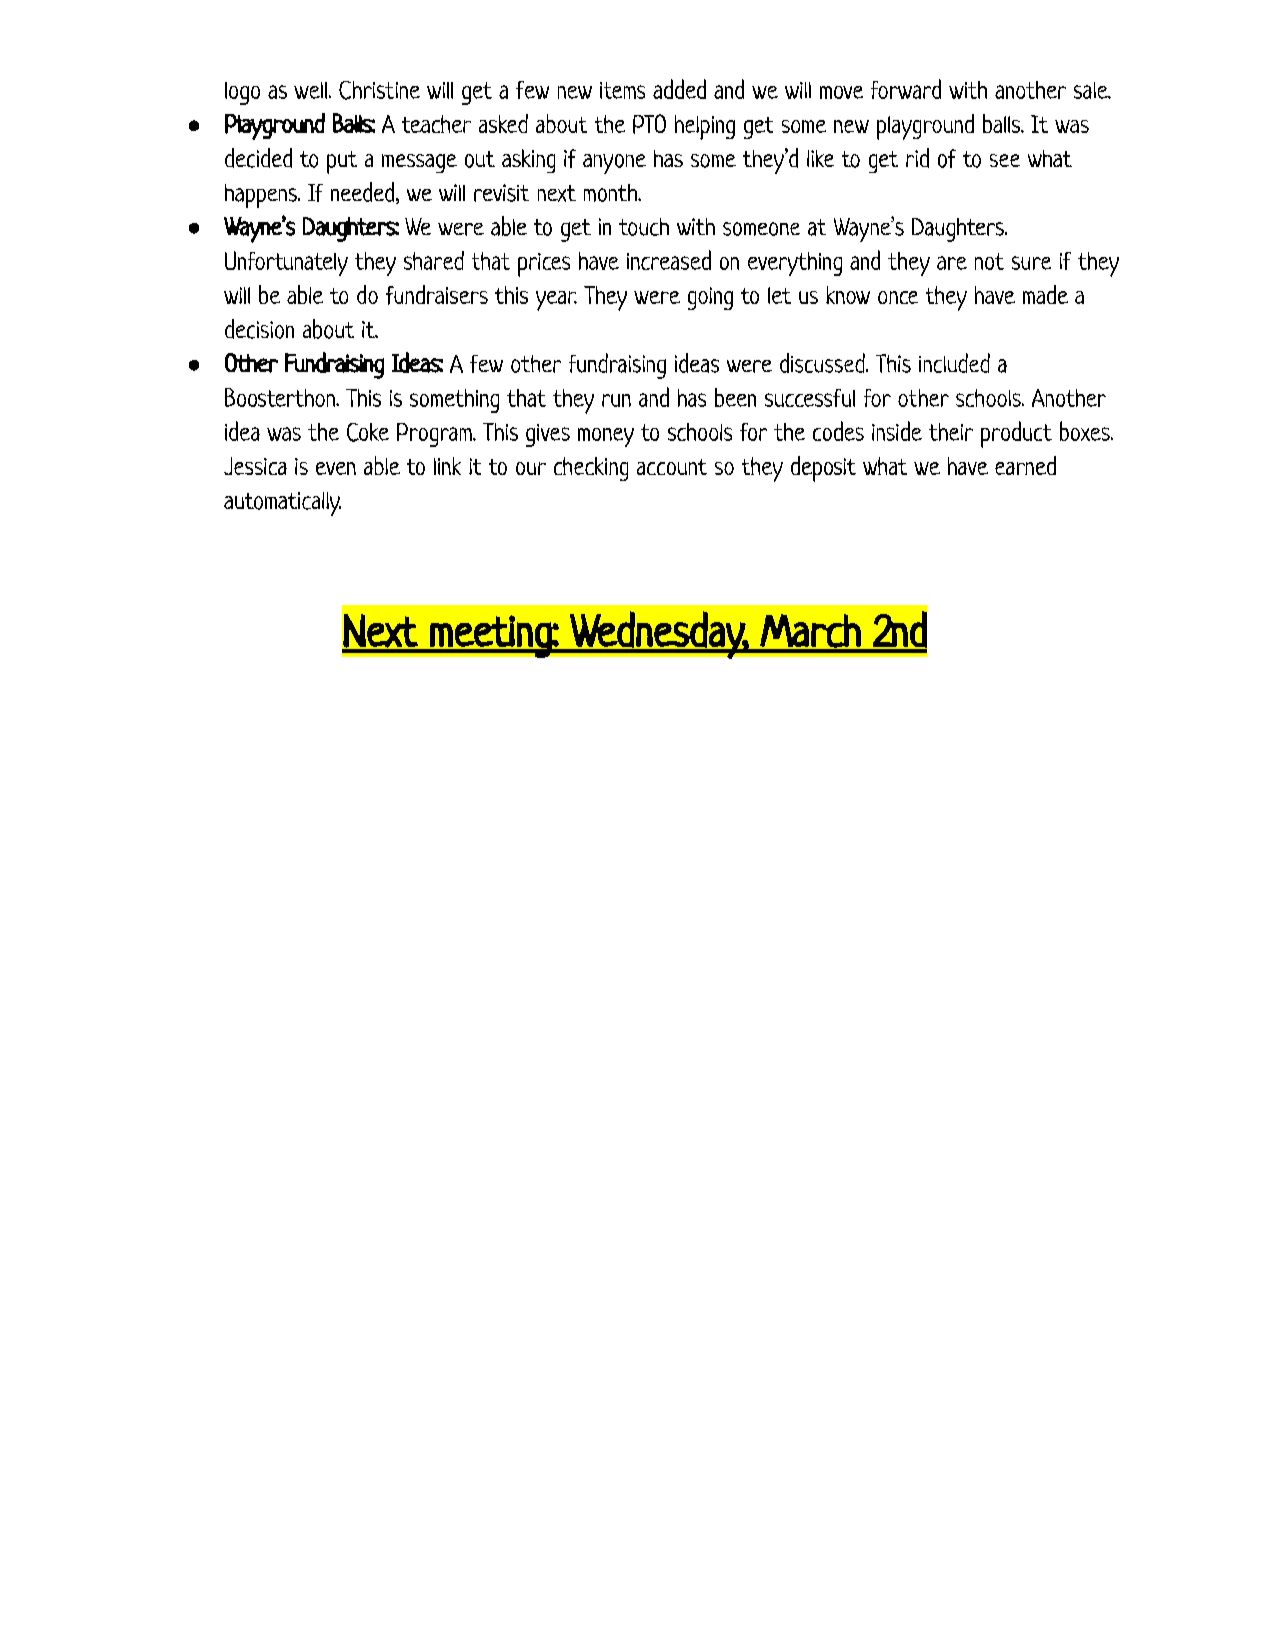  What do you see at coordinates (282, 504) in the document?
I see `automatically` at bounding box center [282, 504].
